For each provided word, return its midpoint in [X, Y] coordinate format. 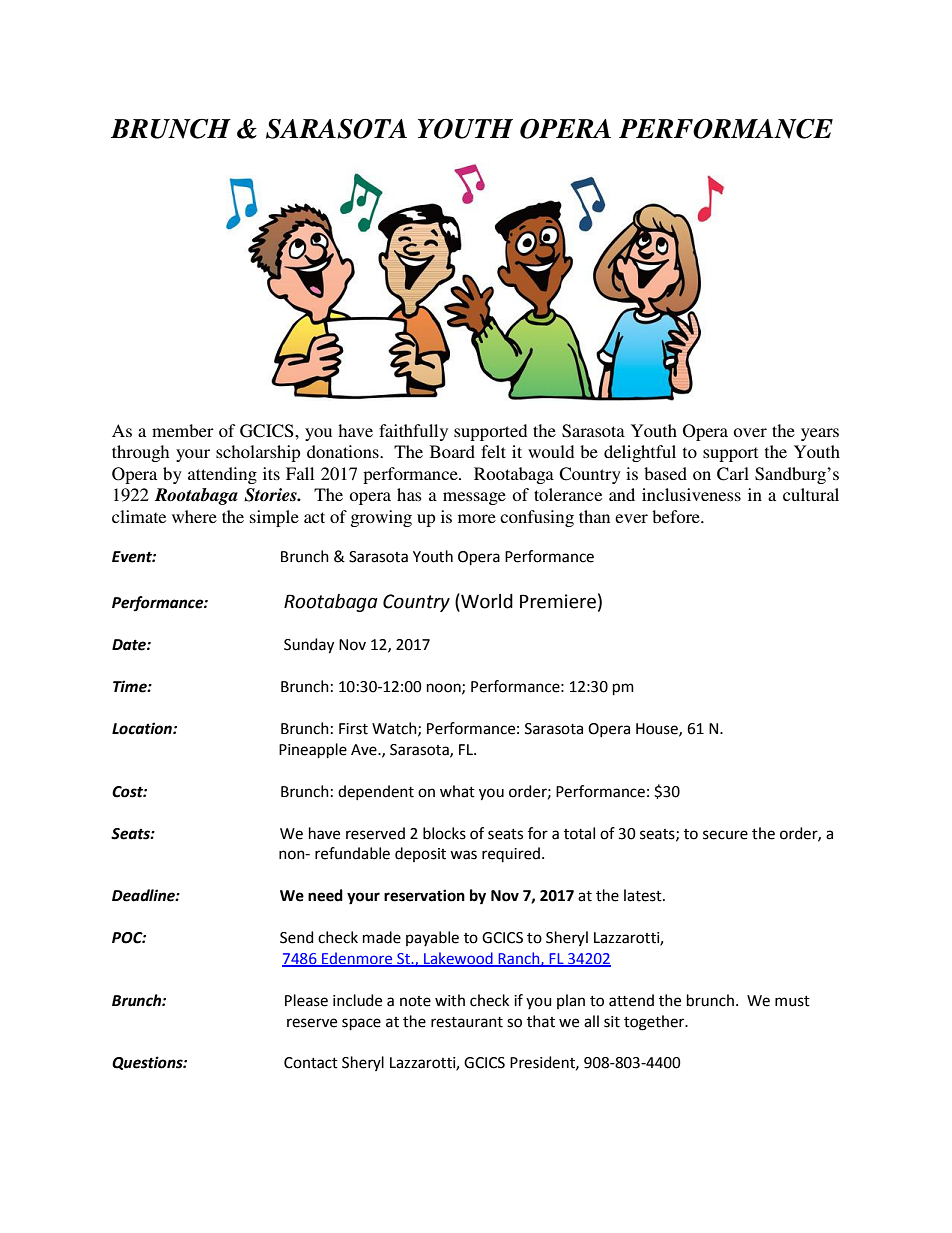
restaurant [467, 1022]
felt [493, 451]
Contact [311, 1063]
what [457, 791]
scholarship [258, 453]
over [750, 432]
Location [143, 728]
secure [725, 835]
